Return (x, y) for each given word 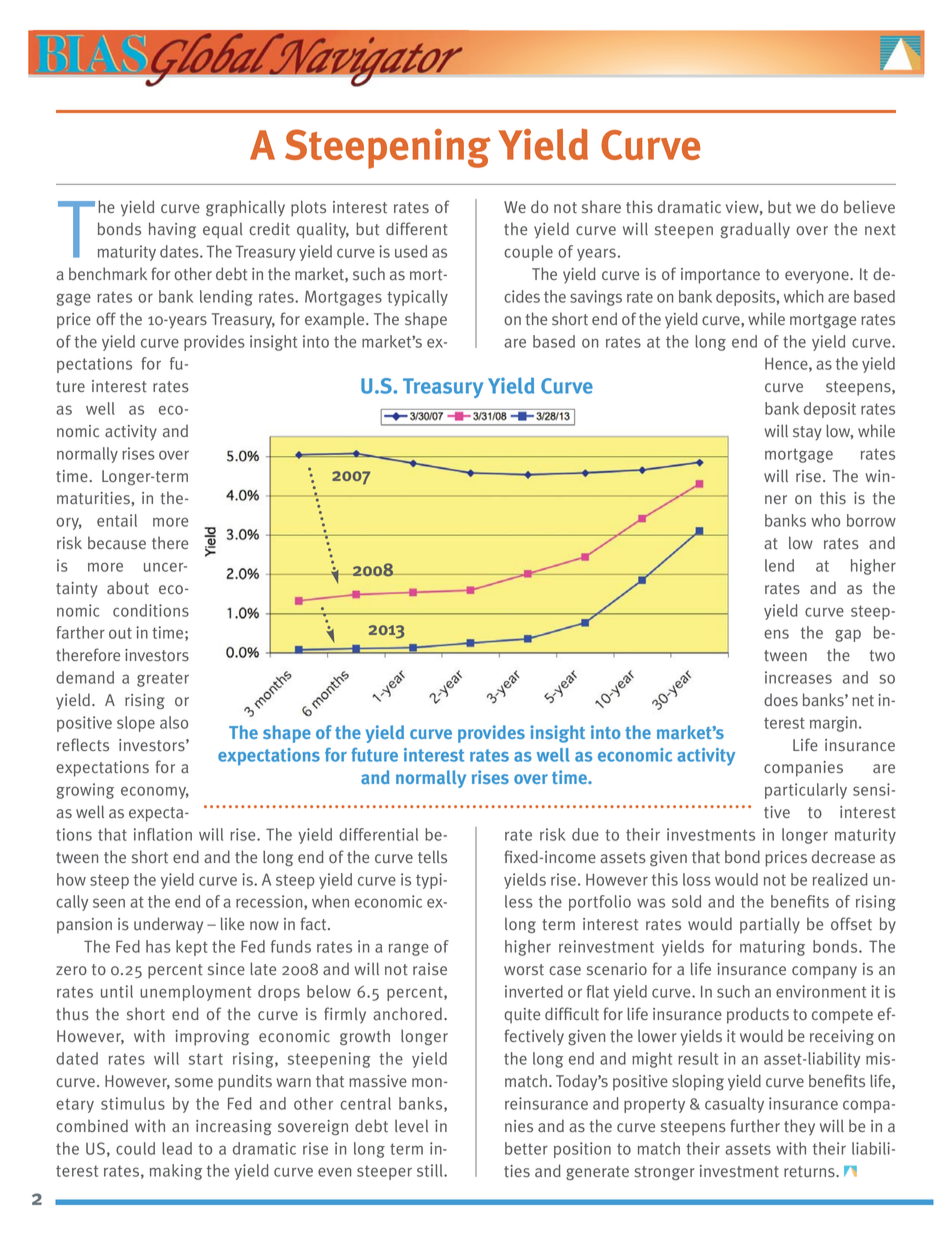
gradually (755, 230)
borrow (871, 520)
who (825, 520)
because (117, 543)
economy (155, 792)
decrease (843, 857)
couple (528, 253)
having (172, 230)
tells (432, 857)
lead (177, 1148)
